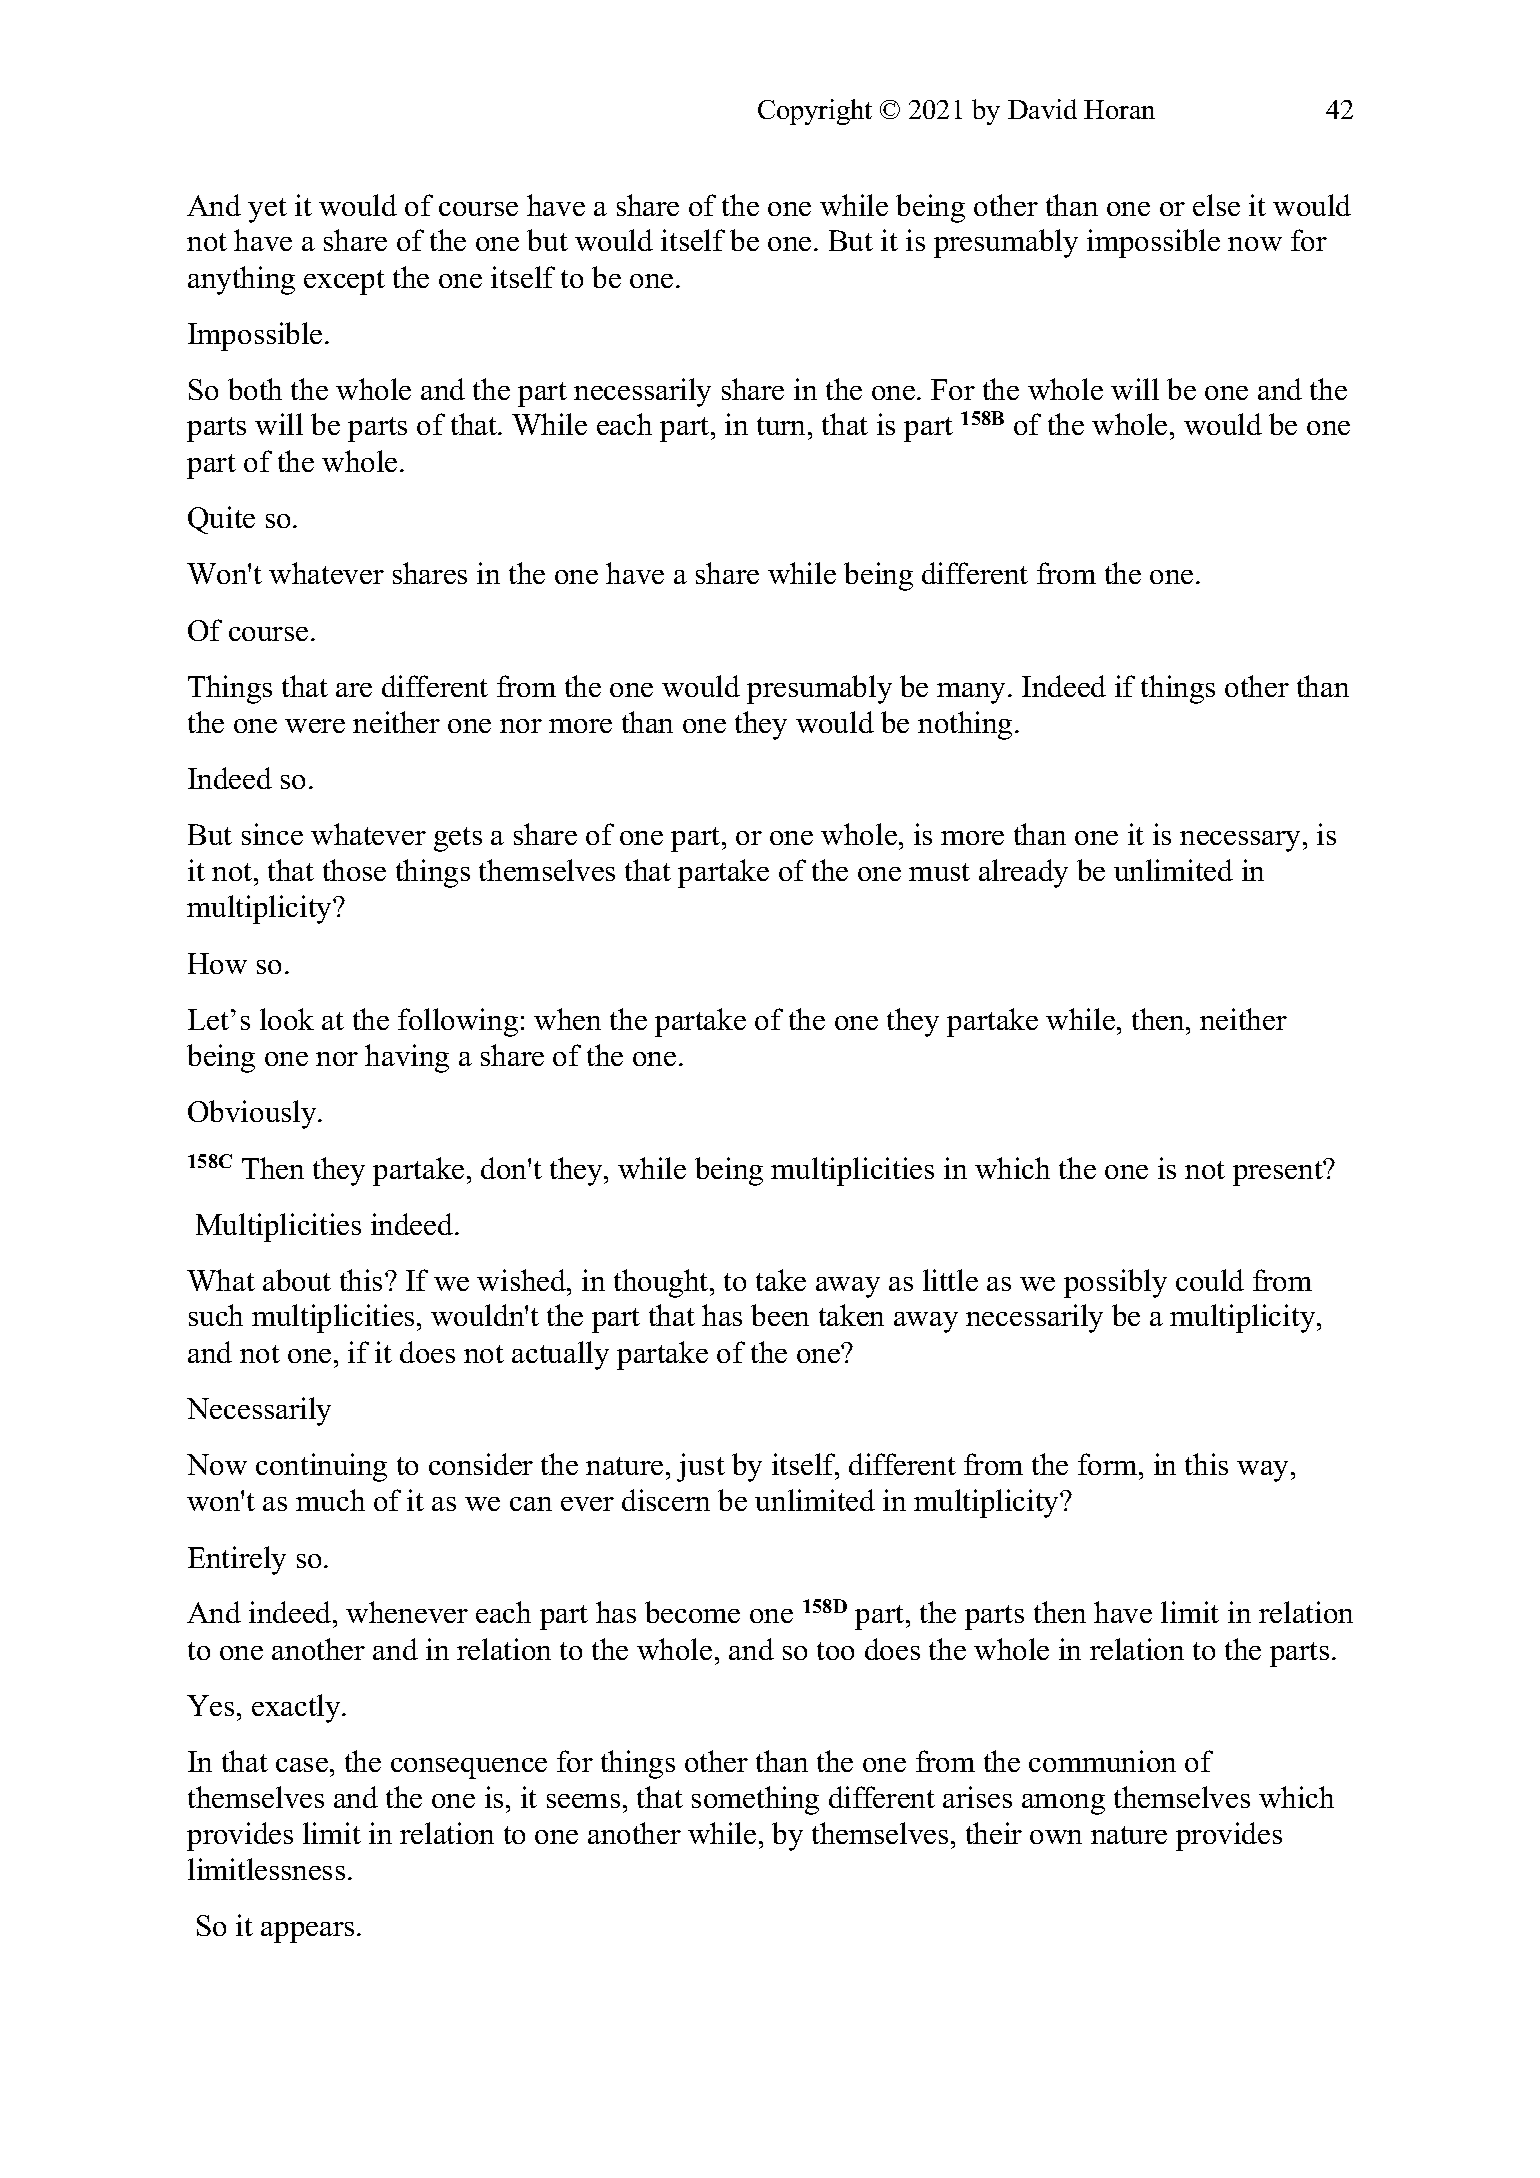  What do you see at coordinates (815, 112) in the screenshot?
I see `Copyright` at bounding box center [815, 112].
